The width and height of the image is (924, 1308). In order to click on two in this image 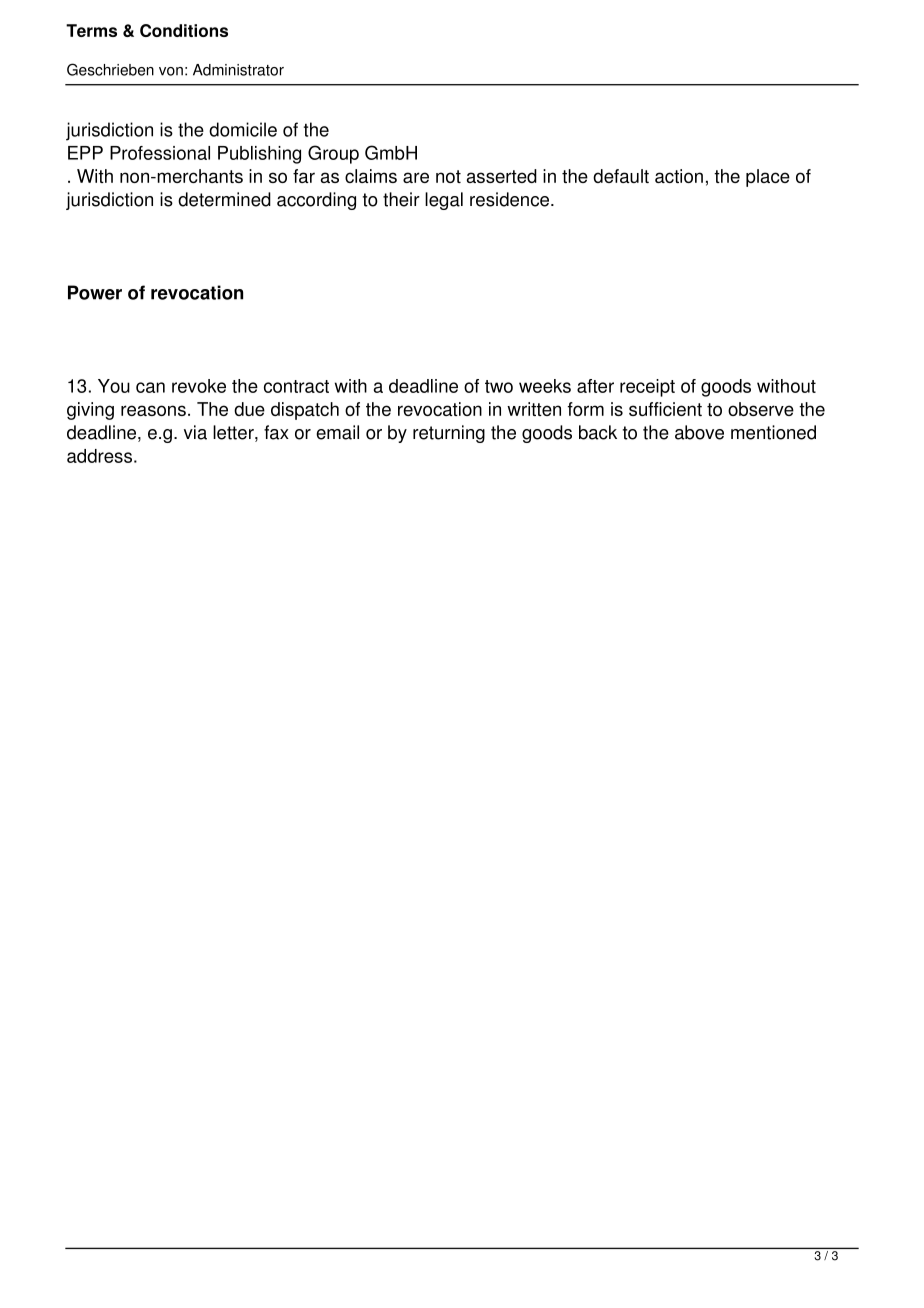, I will do `click(499, 386)`.
